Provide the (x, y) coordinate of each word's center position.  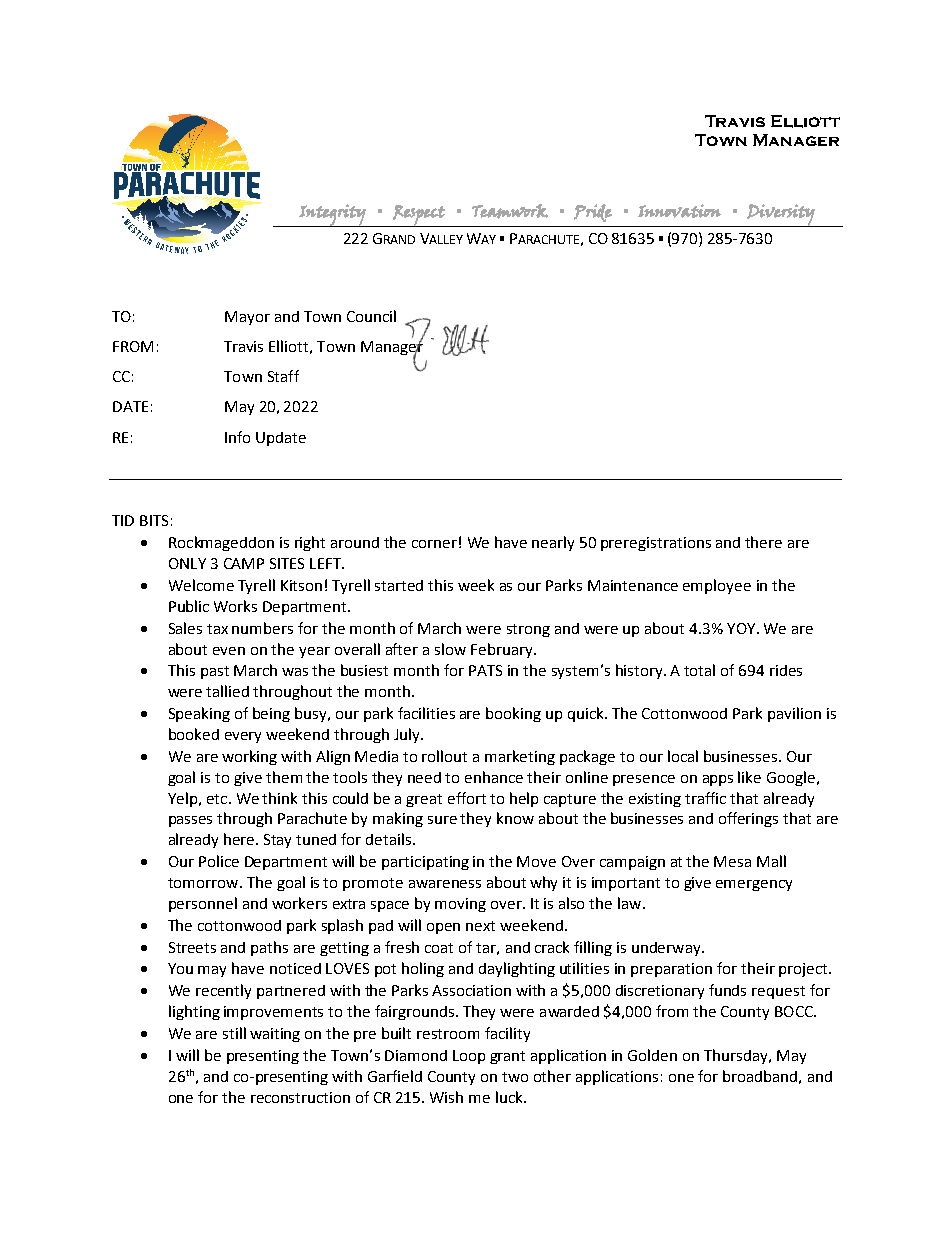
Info (237, 437)
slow (450, 649)
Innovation (679, 211)
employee (717, 586)
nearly (553, 543)
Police (219, 861)
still (234, 1033)
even (229, 651)
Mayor (247, 318)
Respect (419, 216)
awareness (445, 884)
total (699, 670)
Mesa (732, 861)
